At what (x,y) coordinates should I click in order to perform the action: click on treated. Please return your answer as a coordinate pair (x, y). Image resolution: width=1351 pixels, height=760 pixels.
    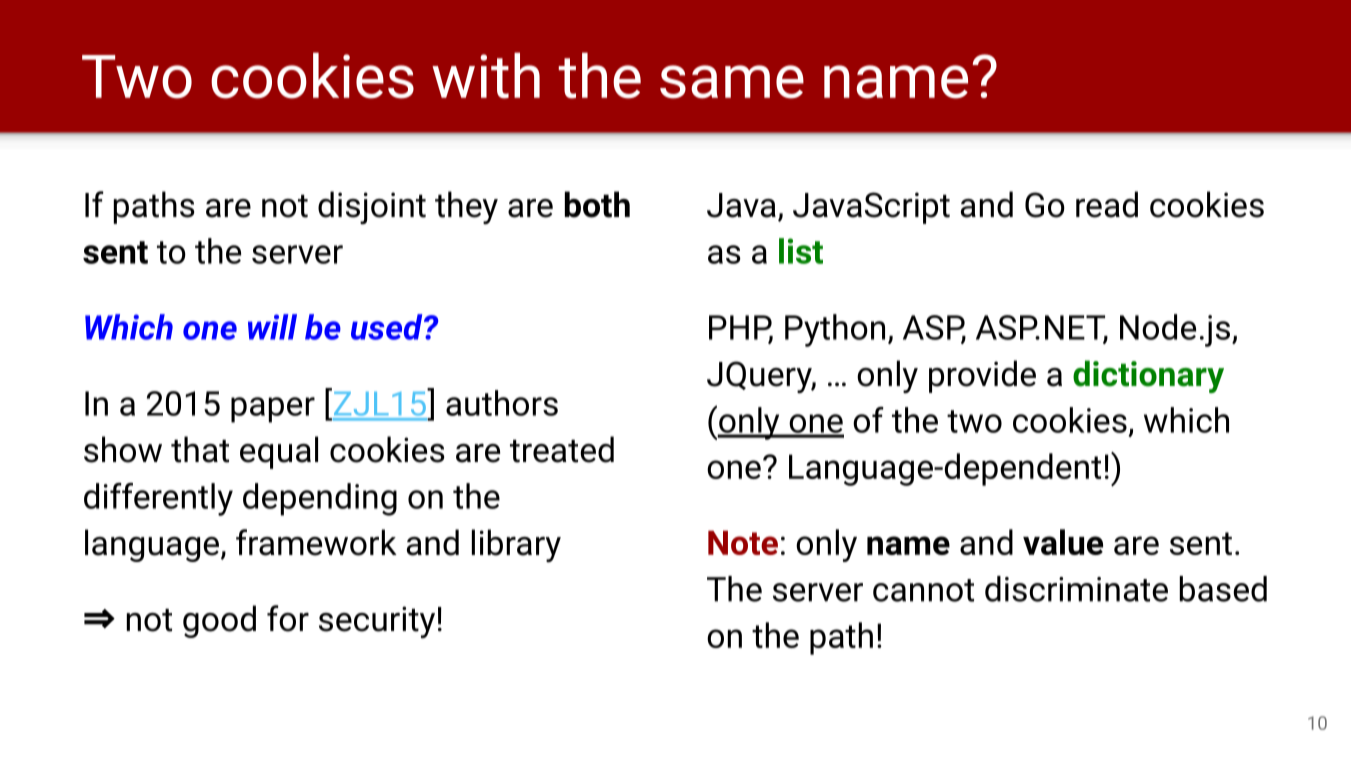
    Looking at the image, I should click on (562, 449).
